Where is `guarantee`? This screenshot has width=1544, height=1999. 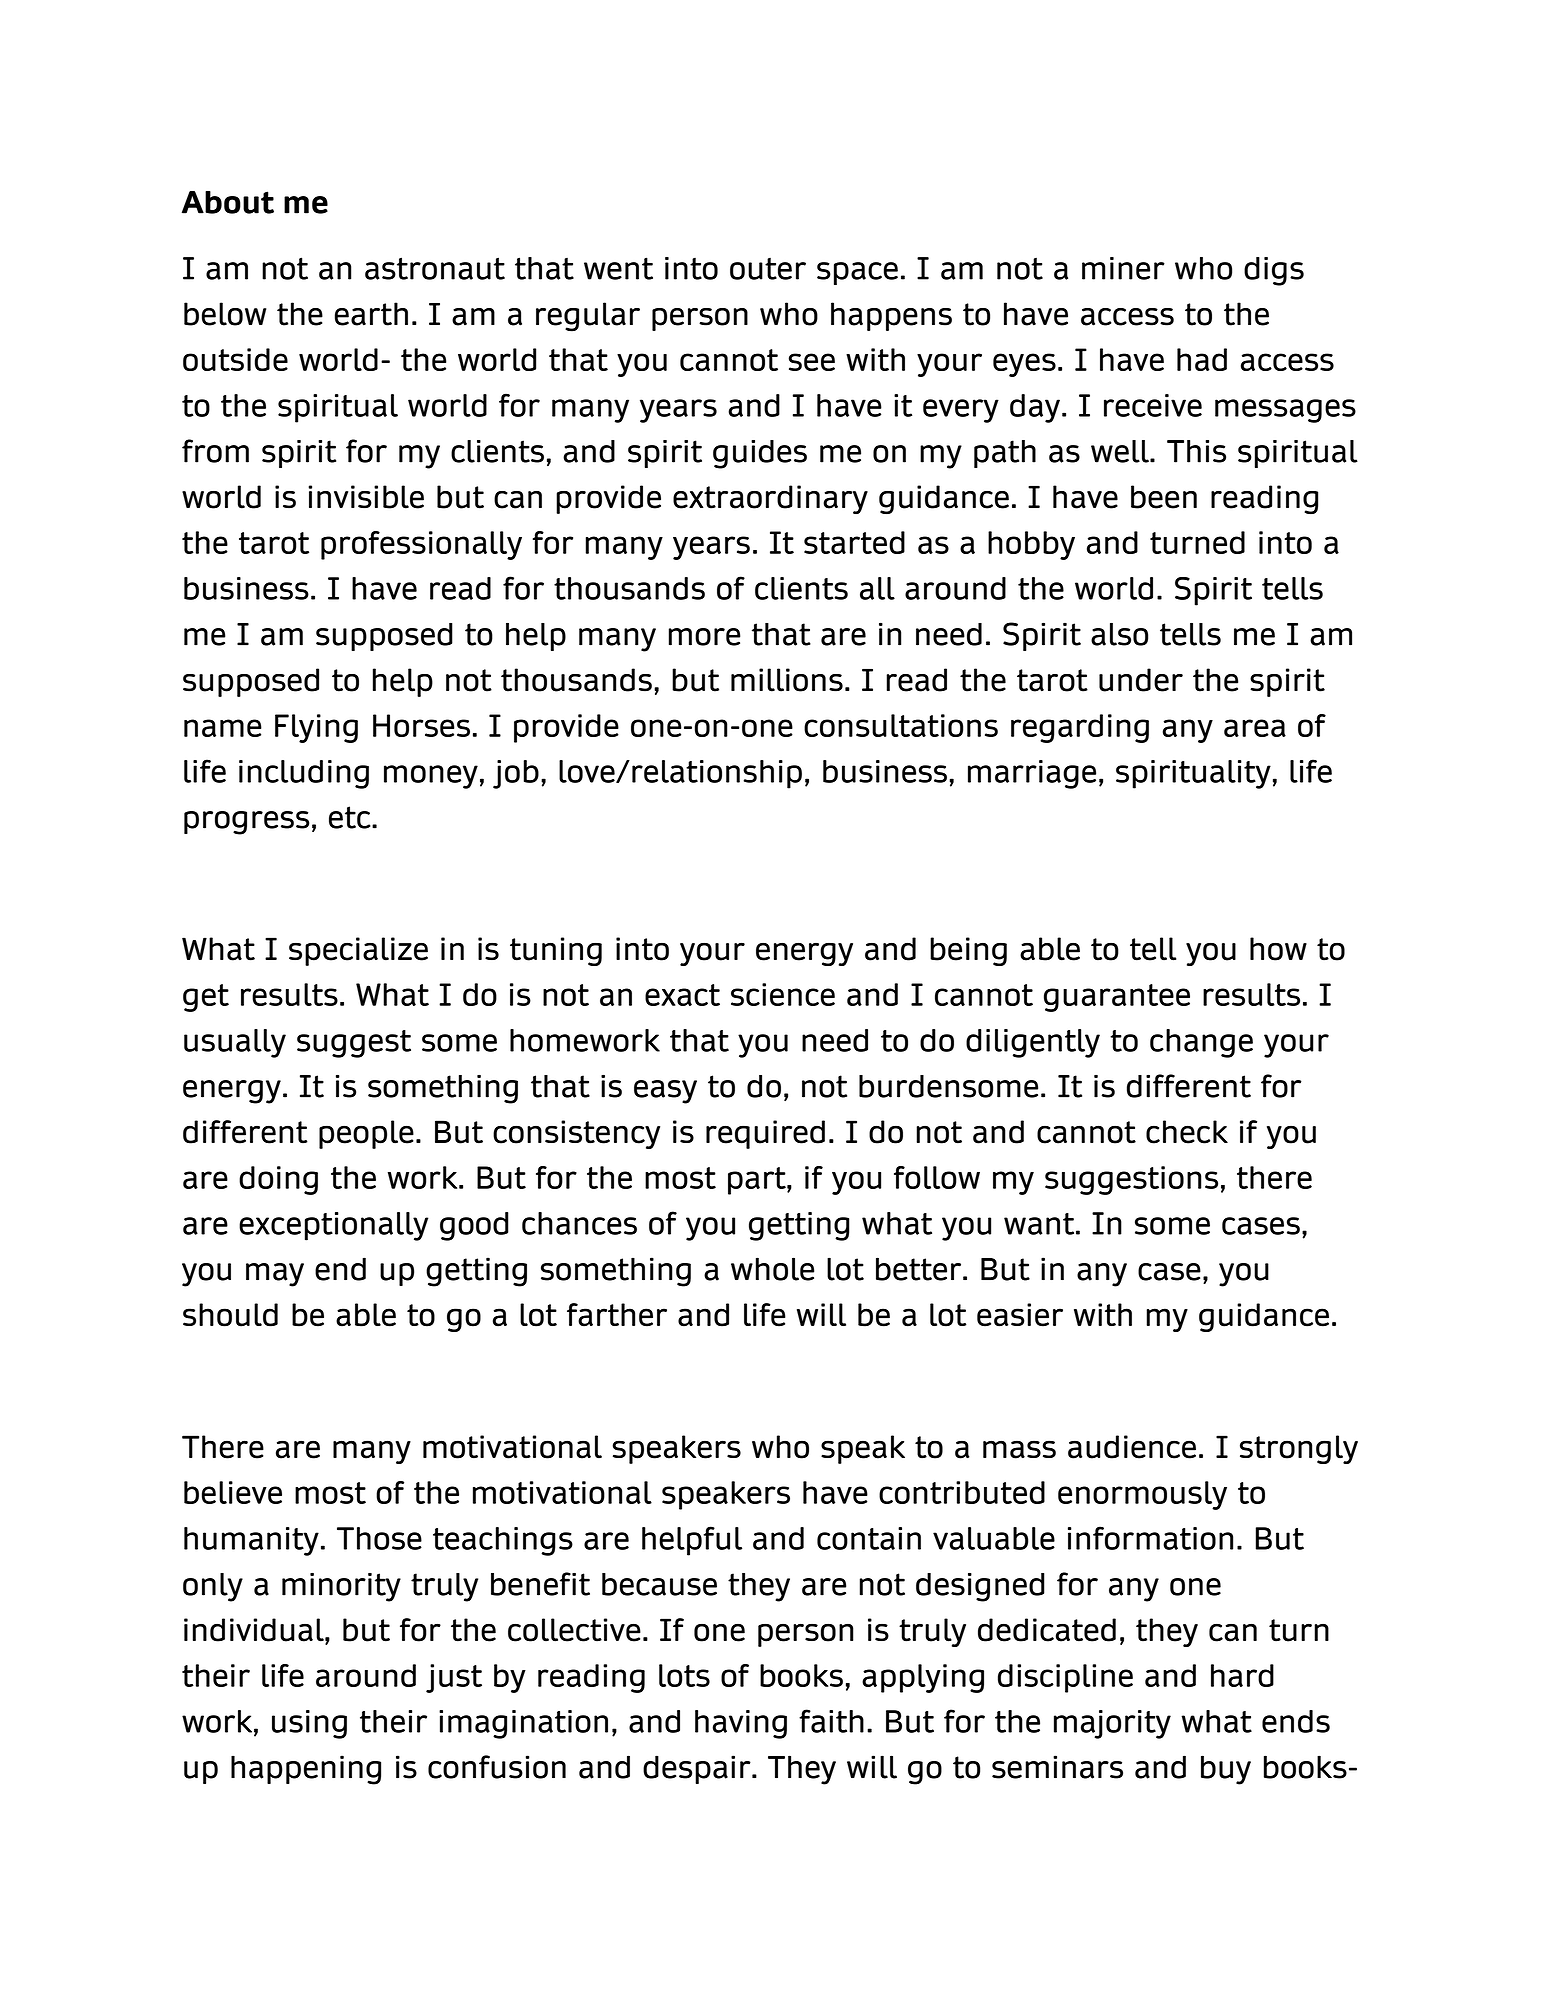 guarantee is located at coordinates (1117, 998).
